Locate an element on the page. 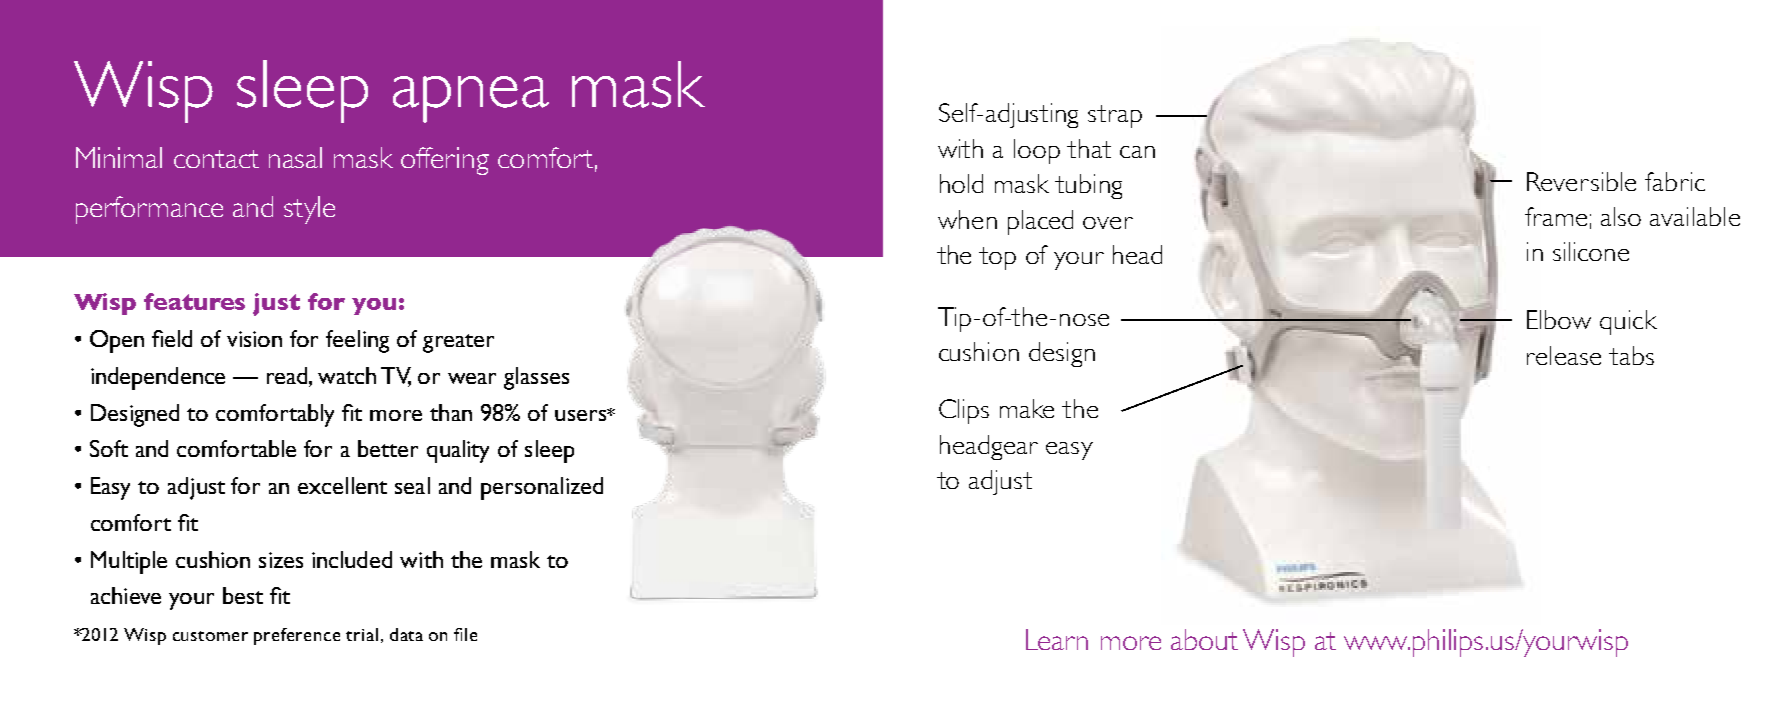  Clips is located at coordinates (964, 411).
